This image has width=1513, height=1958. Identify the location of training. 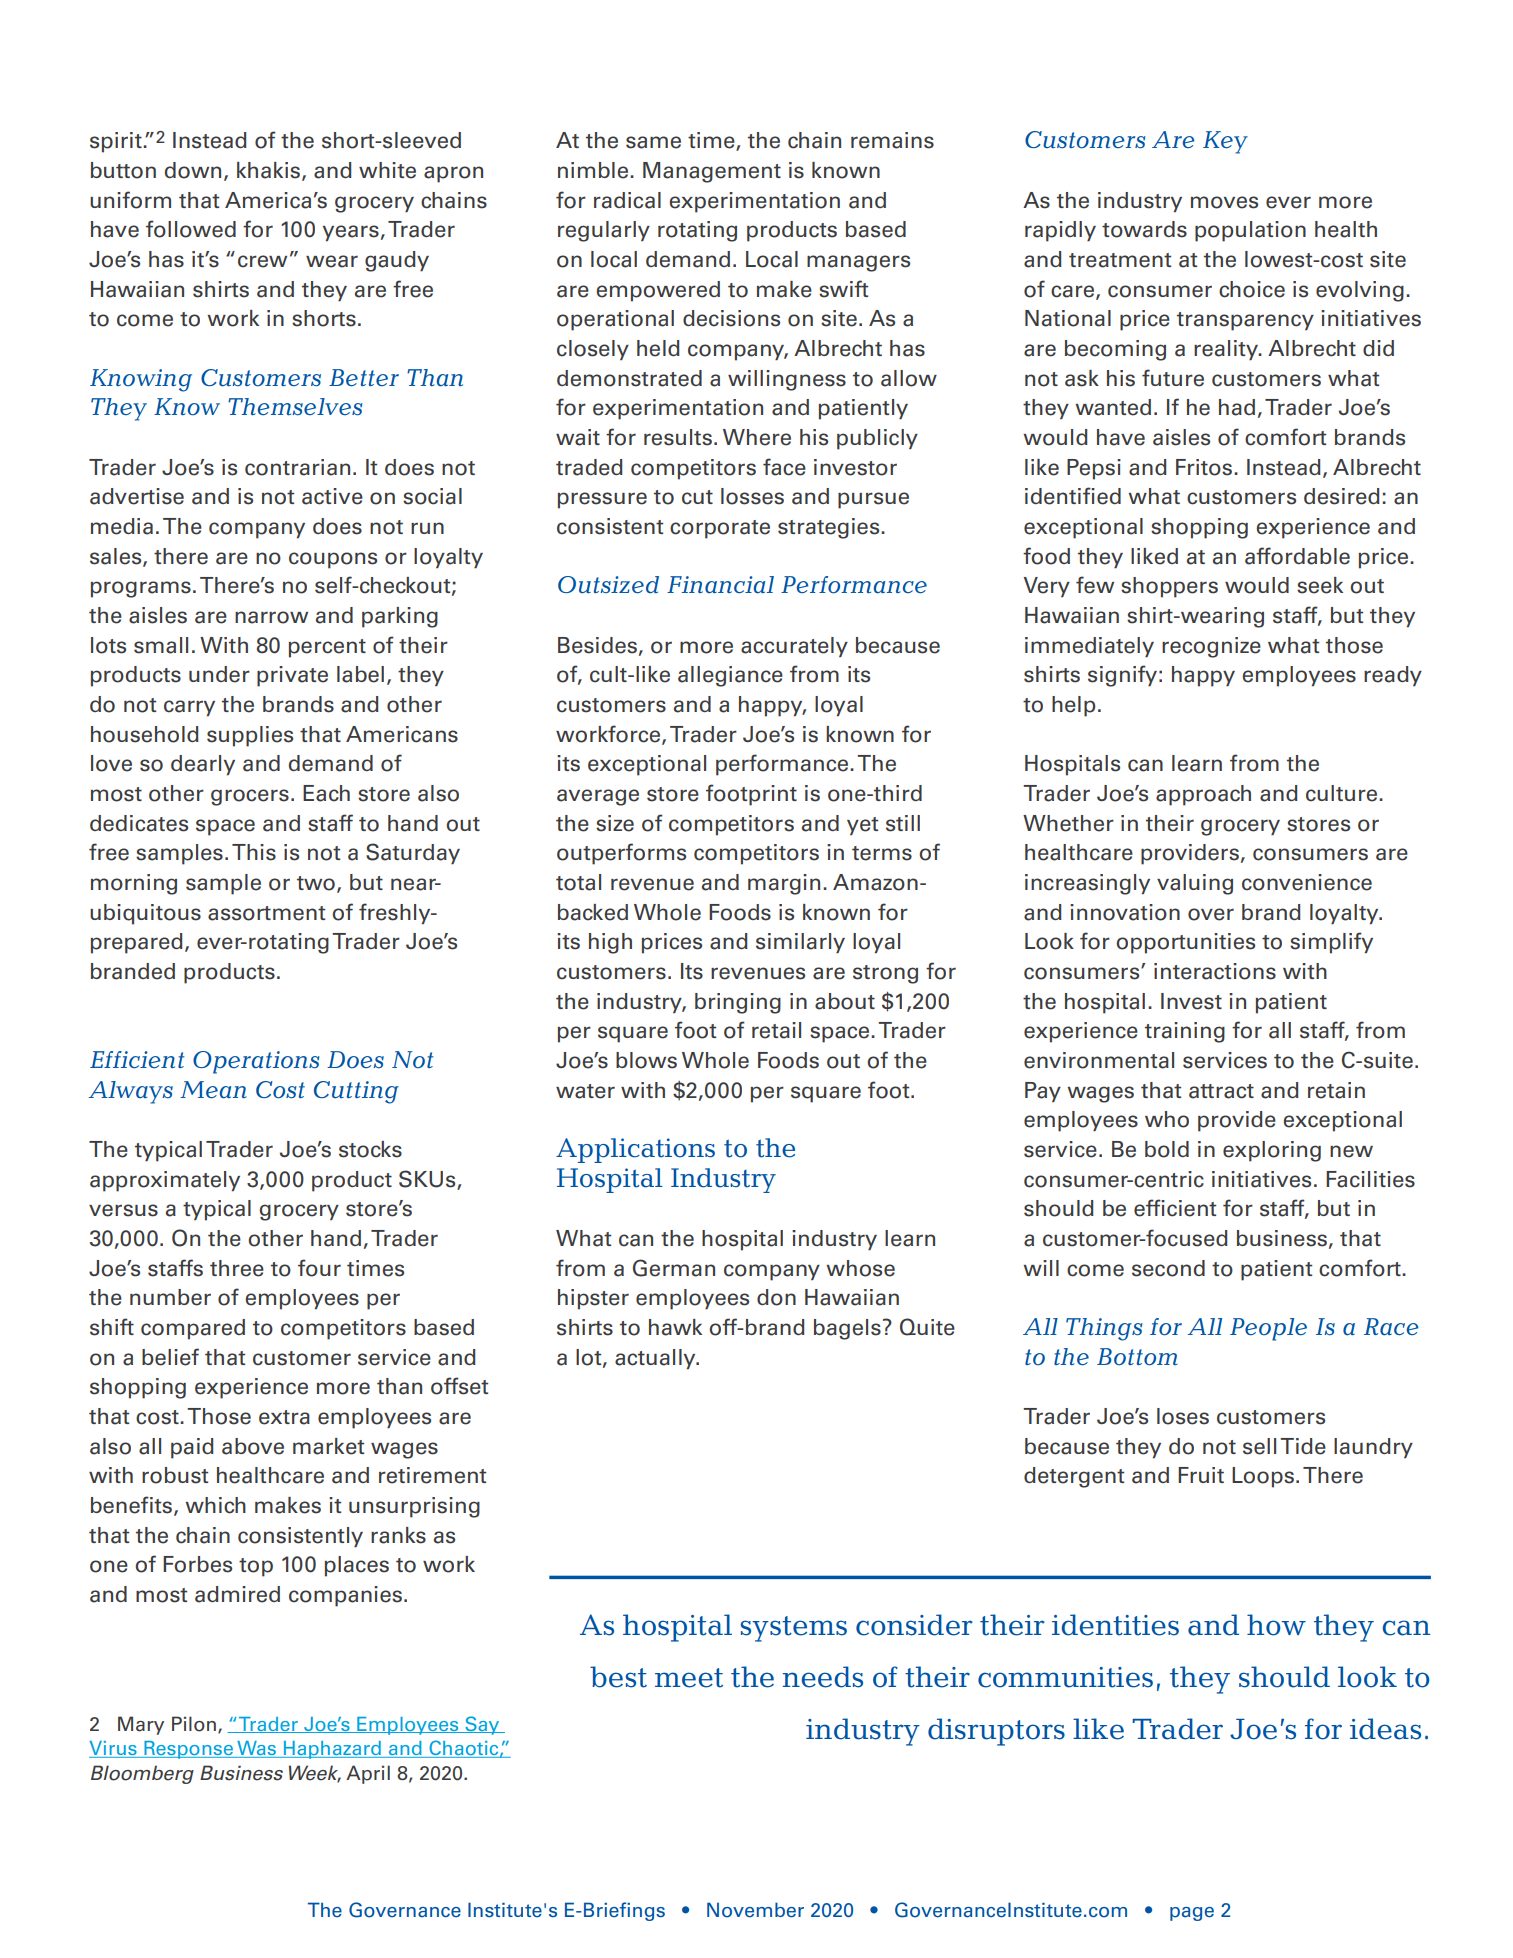
(1185, 1032).
